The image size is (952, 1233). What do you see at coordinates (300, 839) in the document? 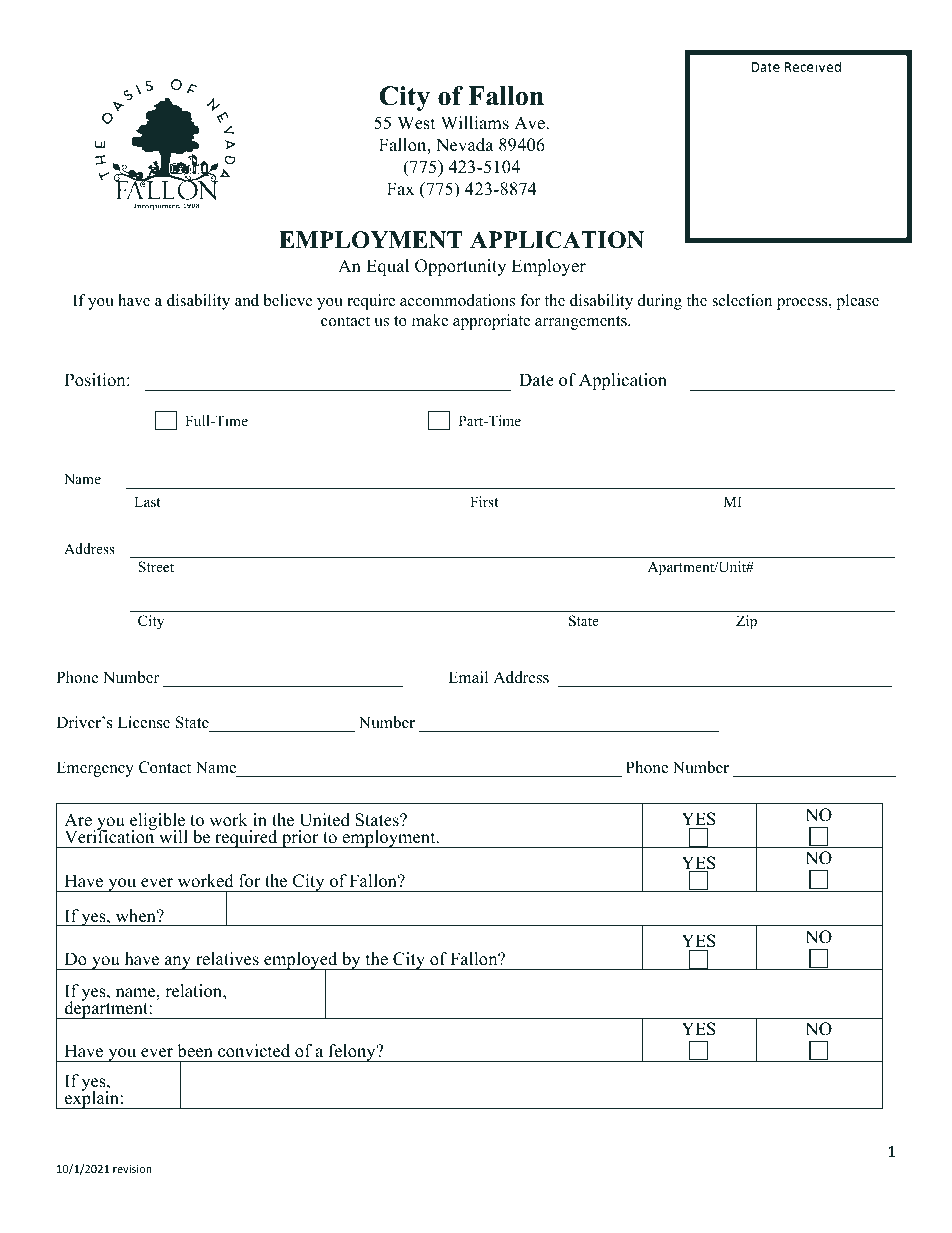
I see `prior` at bounding box center [300, 839].
